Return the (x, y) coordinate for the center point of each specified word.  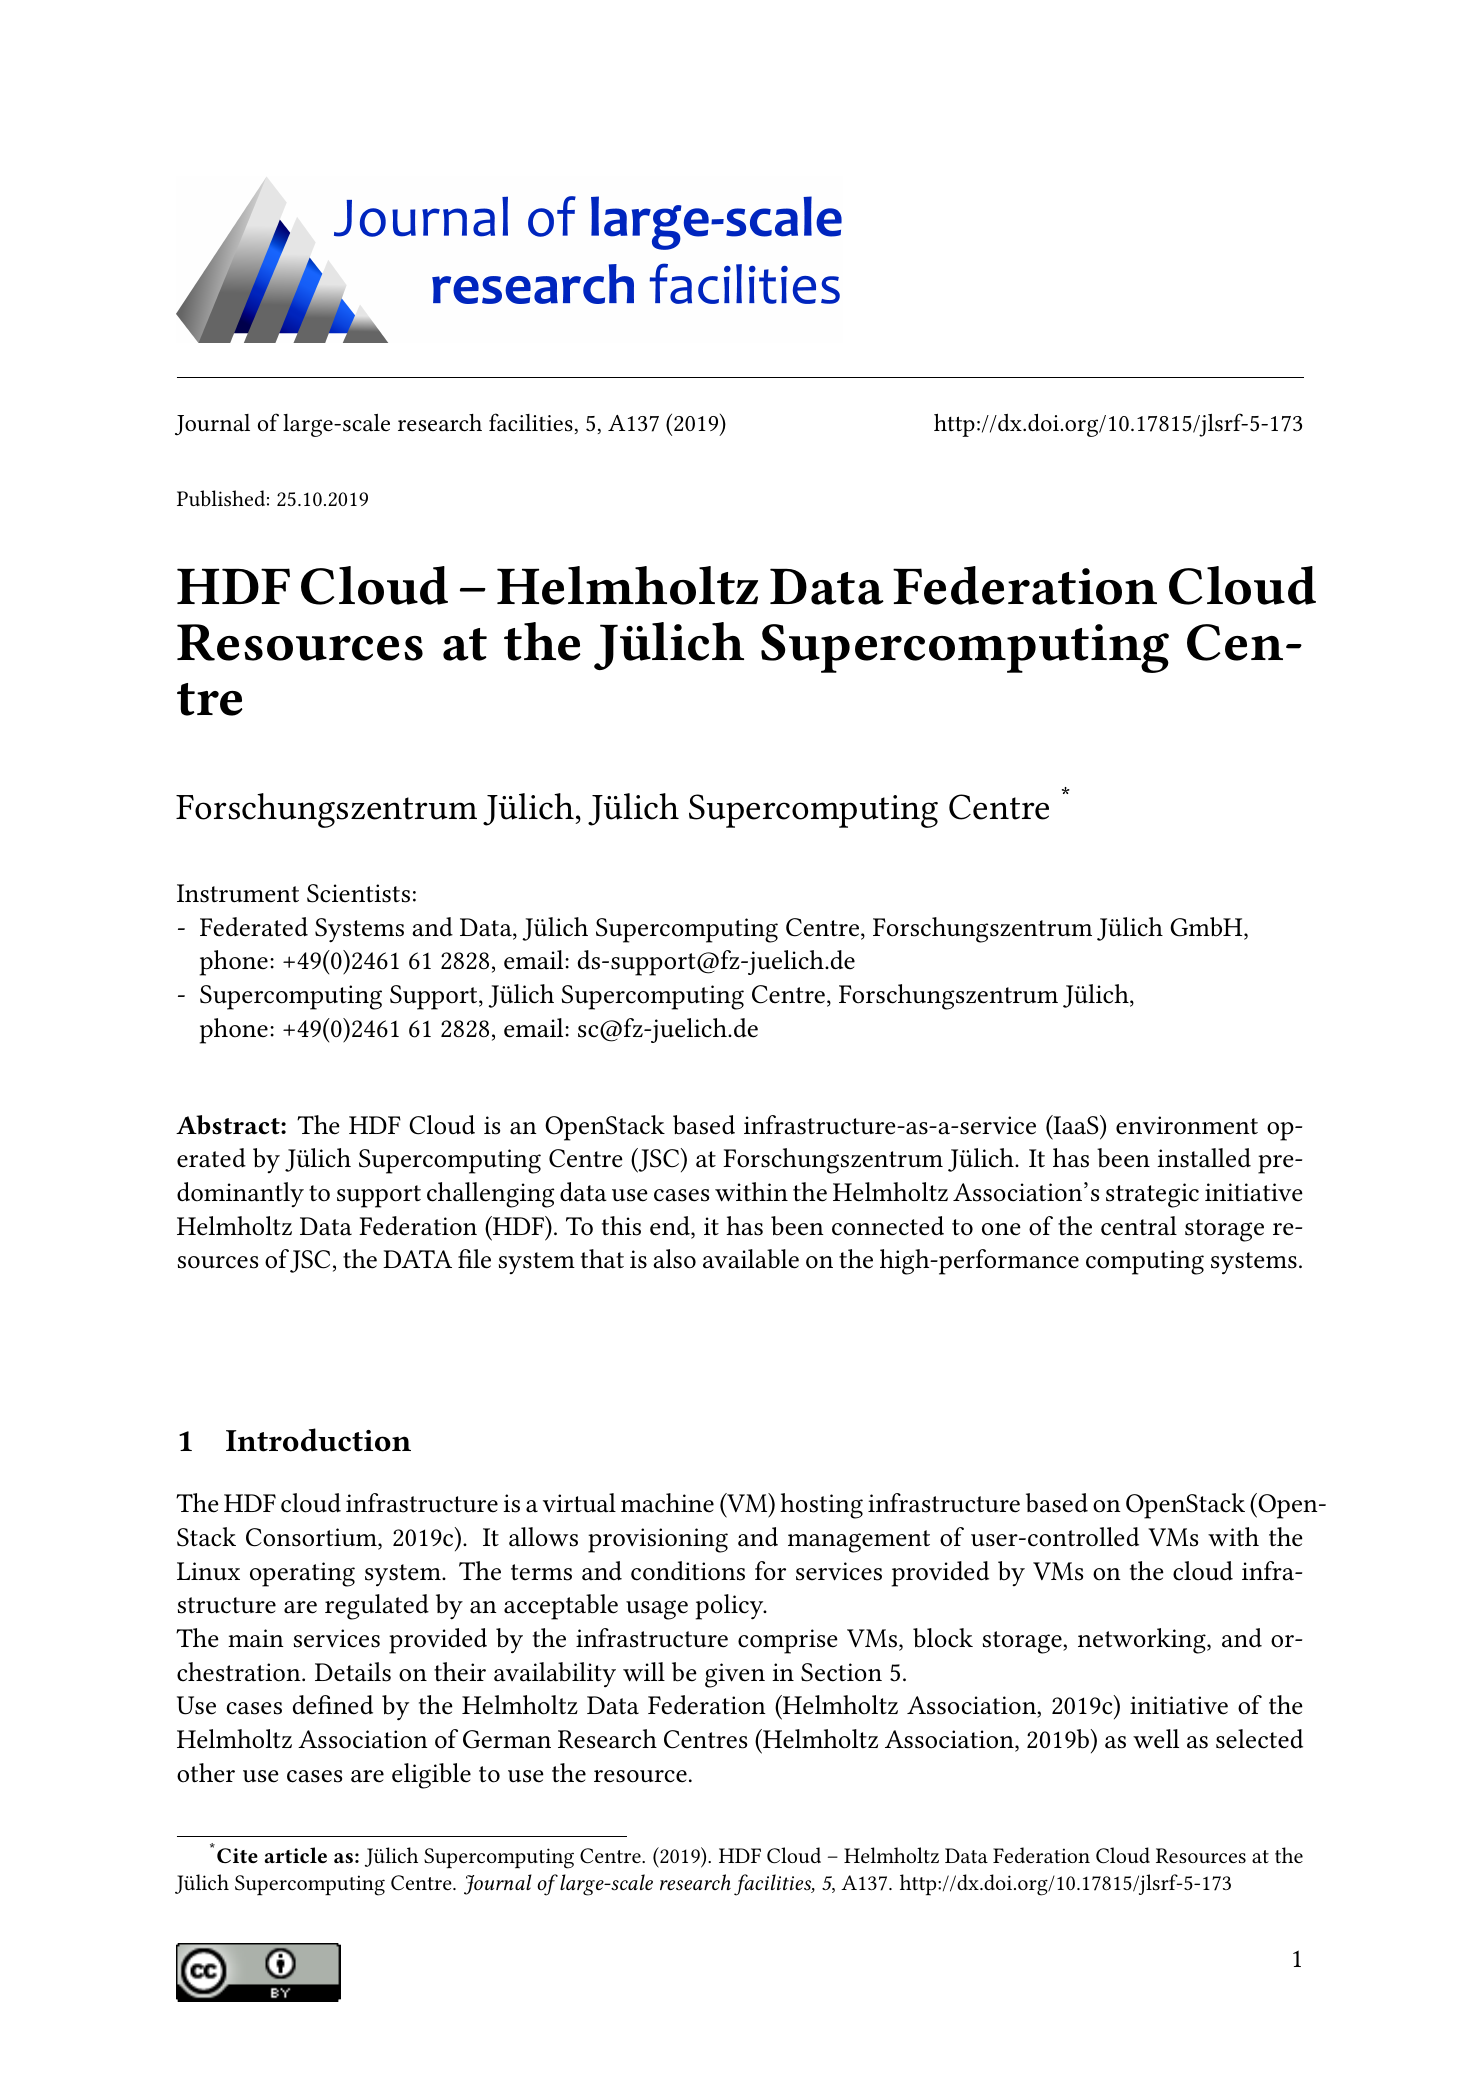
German (507, 1739)
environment (1187, 1125)
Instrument (238, 893)
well (1156, 1739)
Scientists (358, 893)
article (296, 1855)
